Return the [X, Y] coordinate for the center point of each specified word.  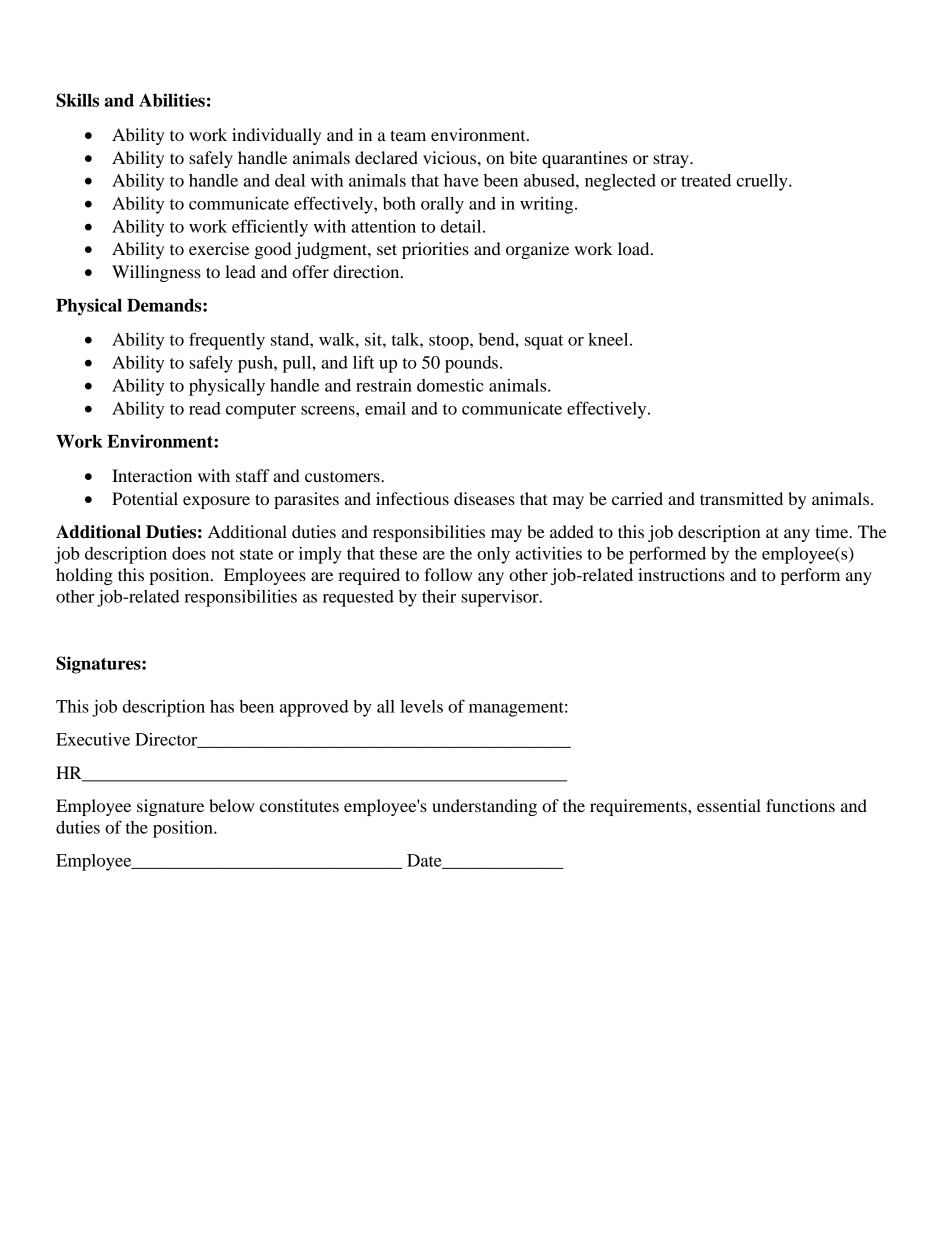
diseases [484, 498]
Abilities [172, 100]
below [231, 805]
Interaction [152, 475]
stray [672, 160]
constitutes [299, 805]
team [408, 135]
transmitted [741, 498]
